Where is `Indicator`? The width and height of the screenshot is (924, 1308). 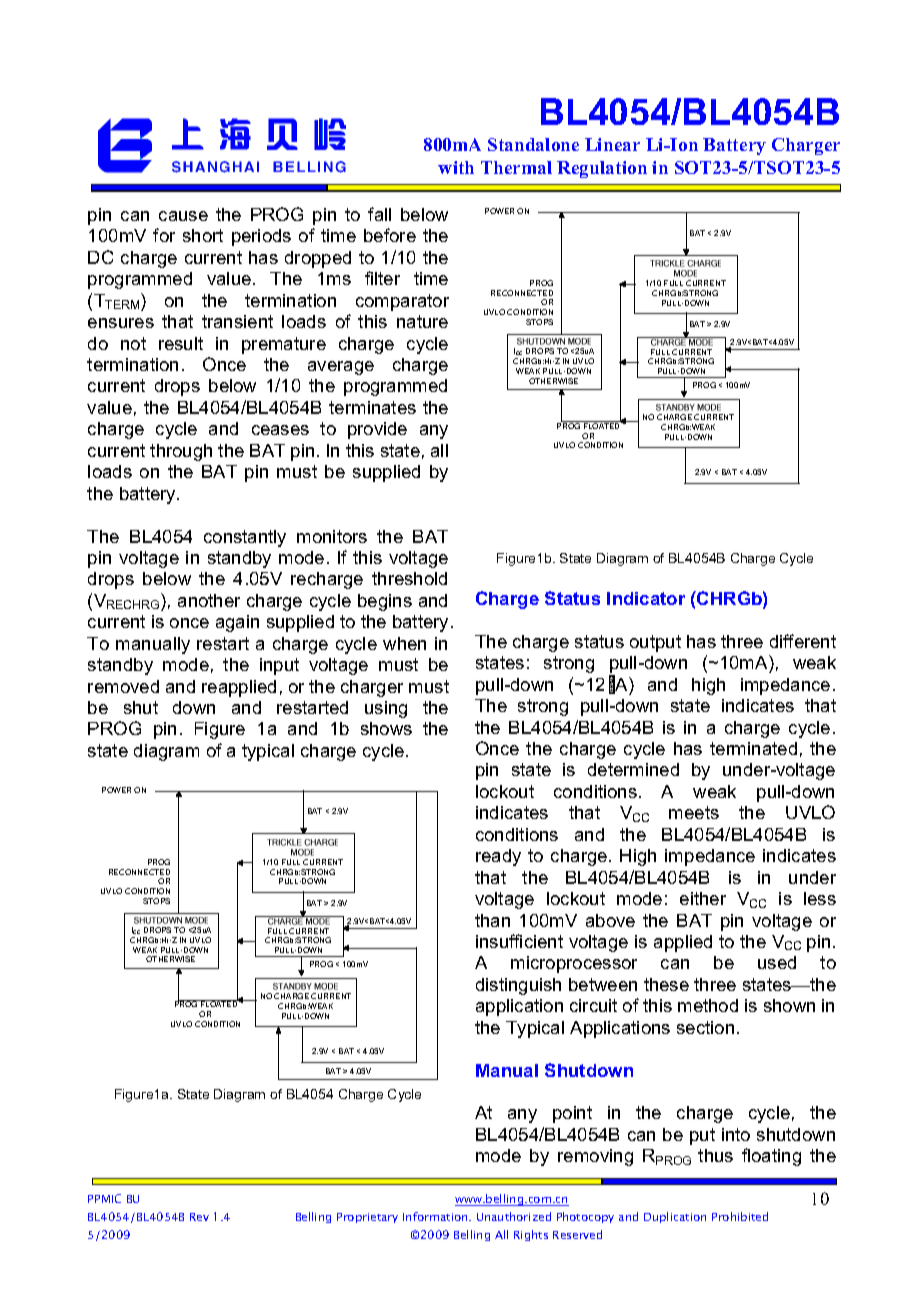
Indicator is located at coordinates (646, 598).
